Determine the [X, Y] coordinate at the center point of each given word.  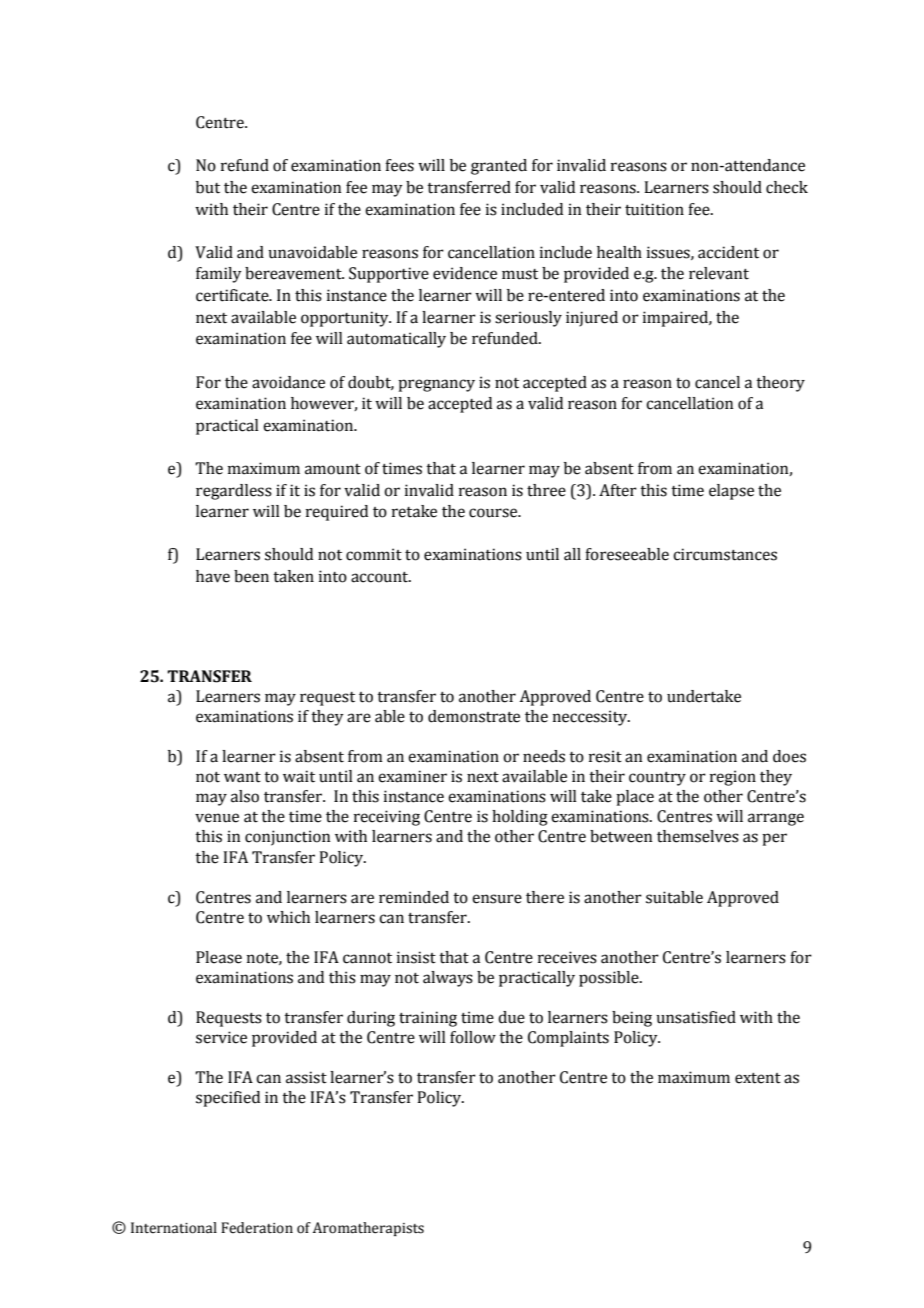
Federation [257, 1228]
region [733, 778]
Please [219, 957]
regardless [234, 492]
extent [758, 1078]
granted [499, 167]
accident [728, 252]
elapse [731, 492]
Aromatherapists [368, 1229]
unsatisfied [696, 1017]
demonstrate [474, 716]
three [546, 490]
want [242, 777]
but [208, 187]
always [448, 979]
